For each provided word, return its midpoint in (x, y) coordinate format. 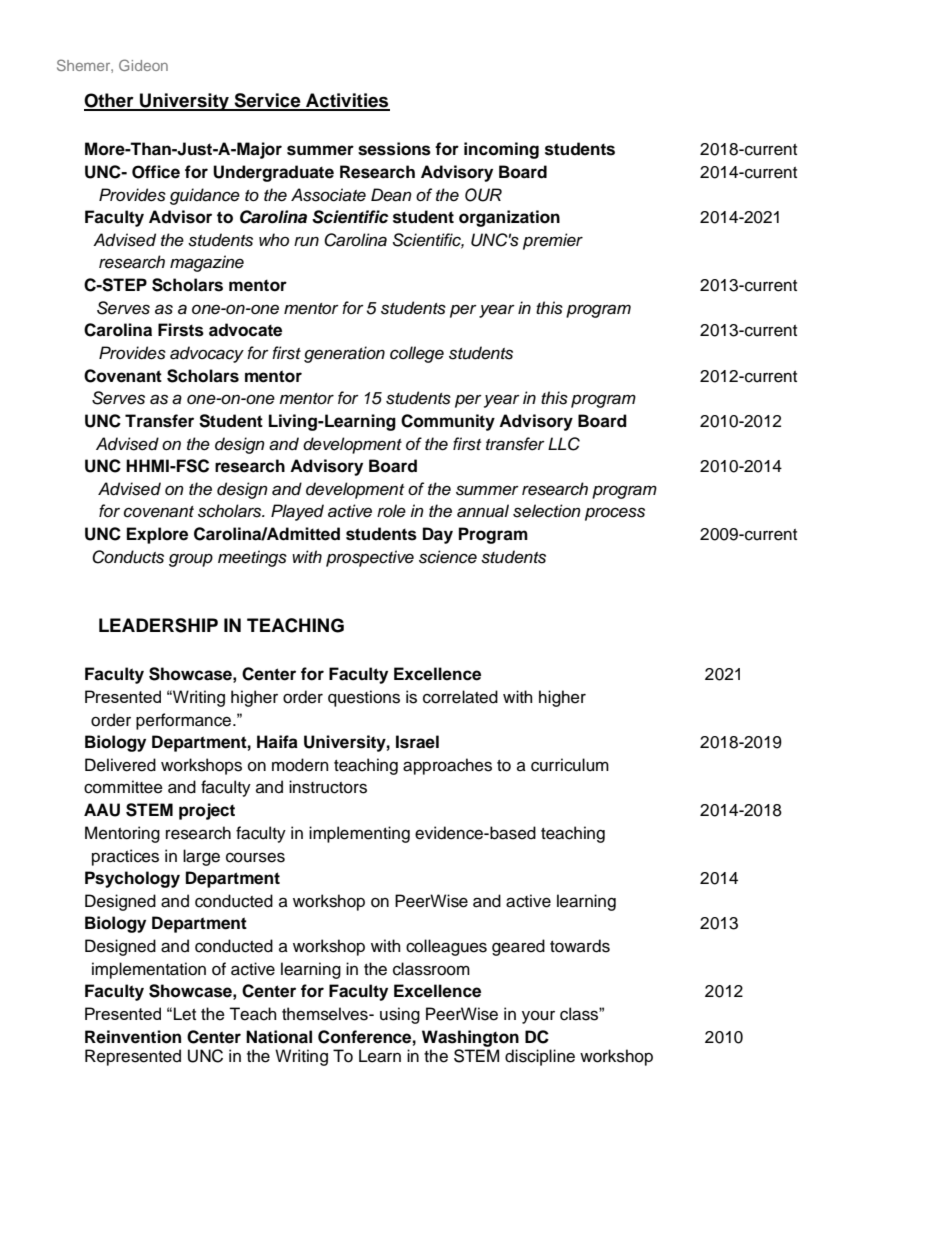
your (538, 1017)
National (279, 1037)
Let (185, 1014)
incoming (501, 150)
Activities (347, 101)
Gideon (143, 65)
